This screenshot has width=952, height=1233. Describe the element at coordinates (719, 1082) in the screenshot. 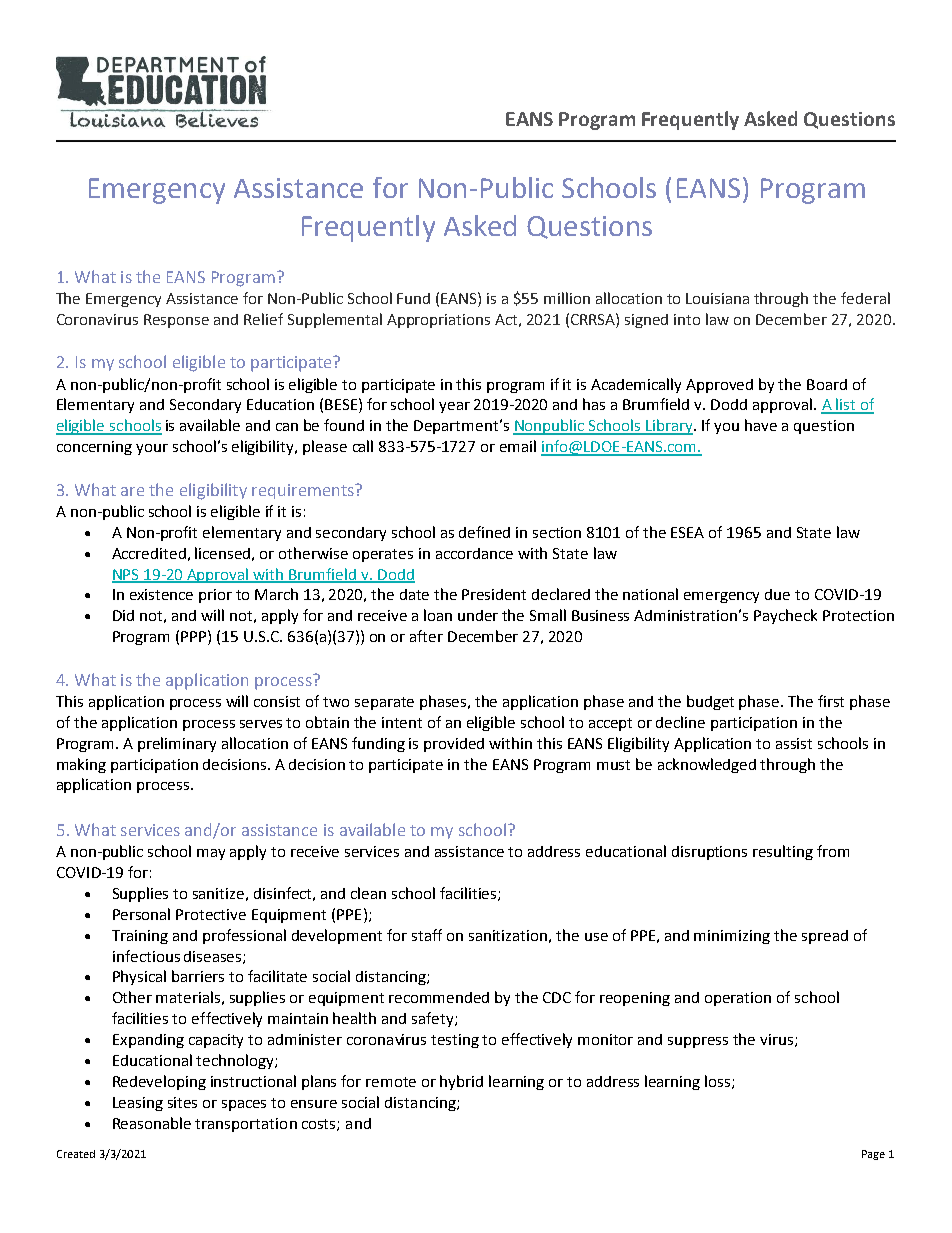

I see `loss` at that location.
